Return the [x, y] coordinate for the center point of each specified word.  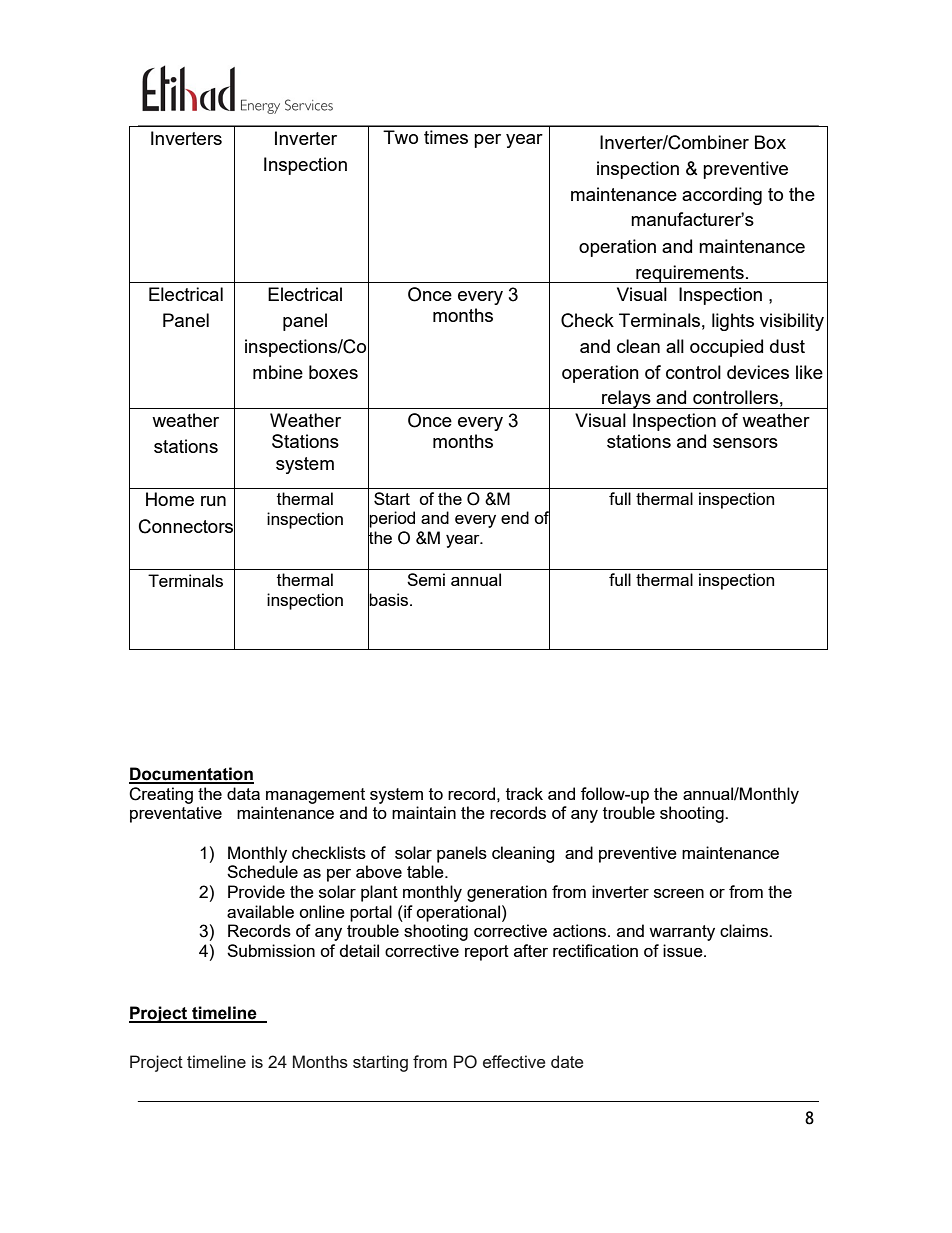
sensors [745, 443]
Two [400, 137]
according [722, 196]
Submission [271, 950]
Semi [426, 579]
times [446, 137]
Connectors [187, 526]
